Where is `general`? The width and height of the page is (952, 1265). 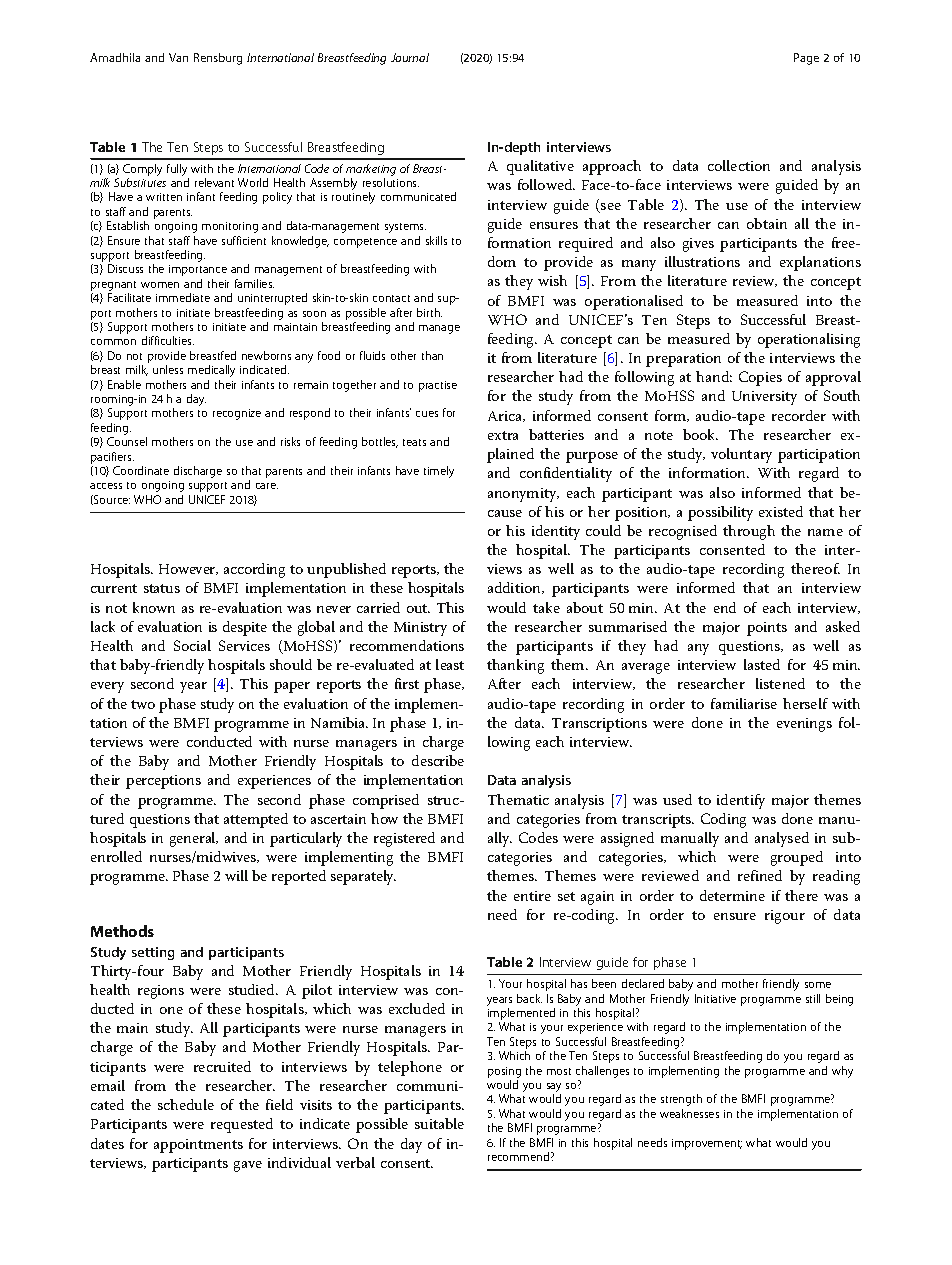 general is located at coordinates (194, 839).
